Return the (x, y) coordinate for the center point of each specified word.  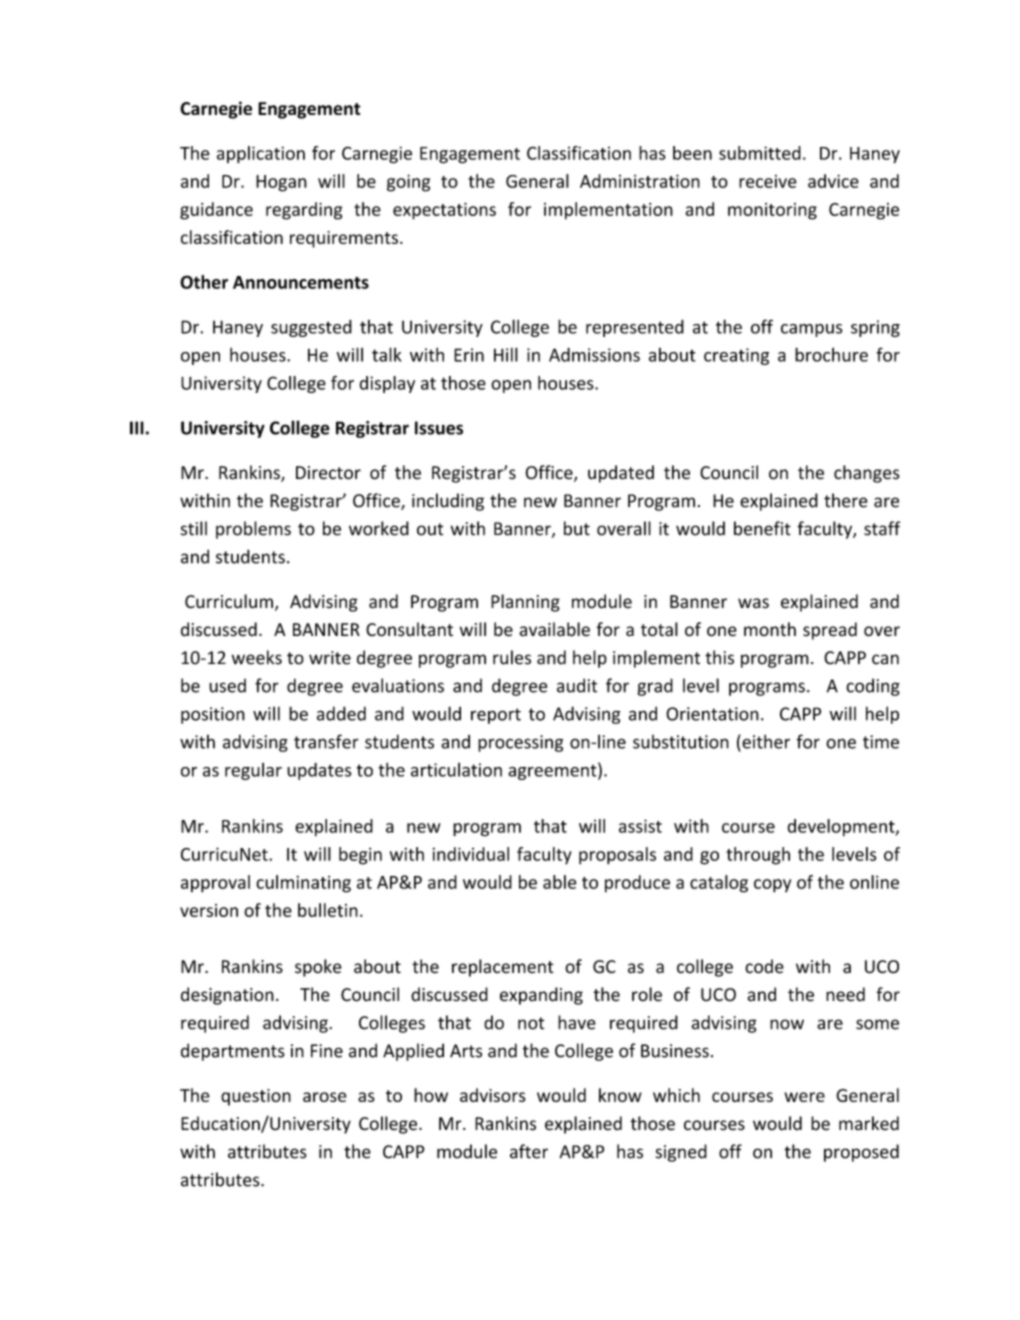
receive (768, 181)
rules (512, 657)
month (770, 629)
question (256, 1097)
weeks (257, 657)
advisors (493, 1095)
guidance (216, 211)
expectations (444, 211)
